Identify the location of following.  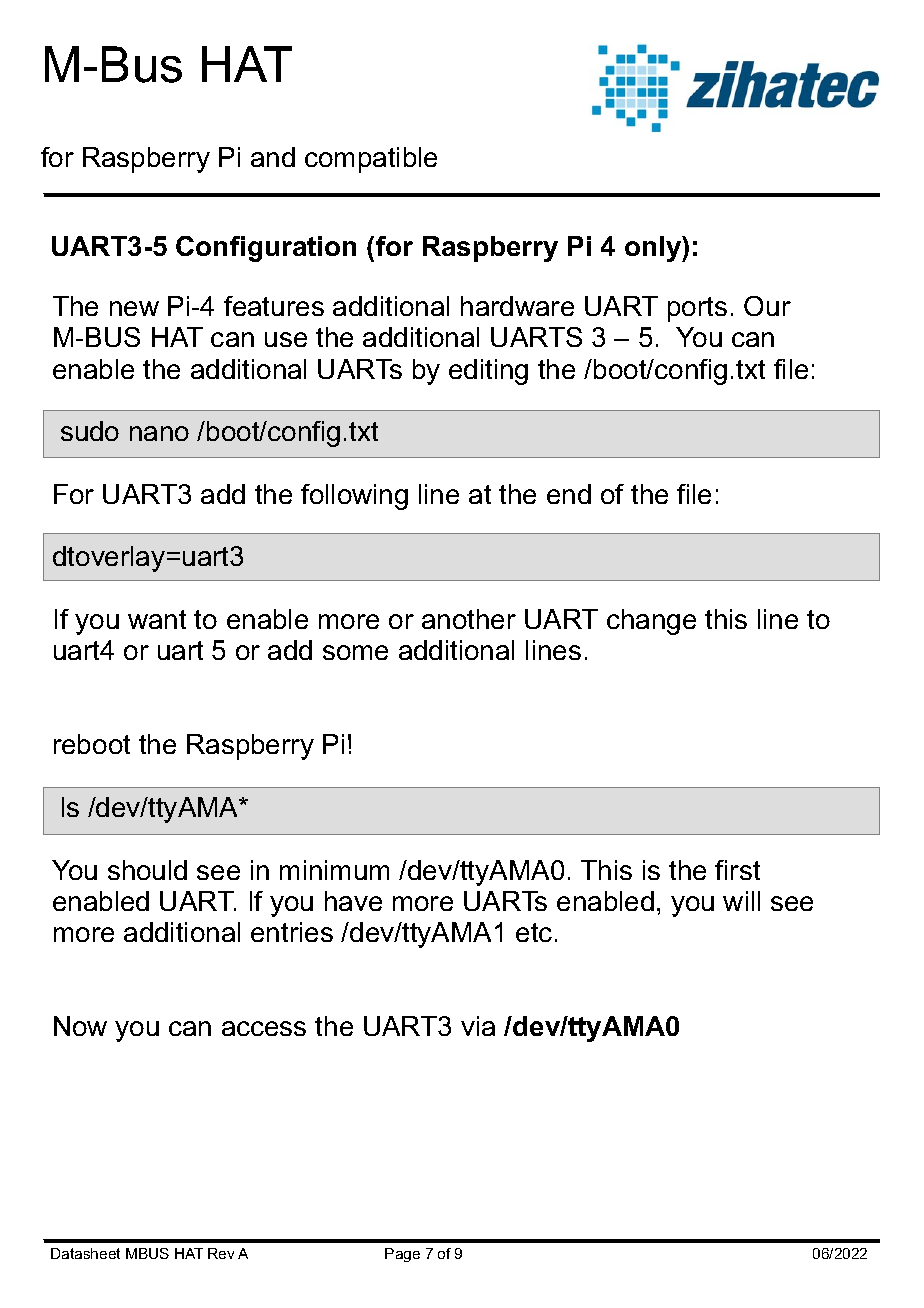
(354, 497).
